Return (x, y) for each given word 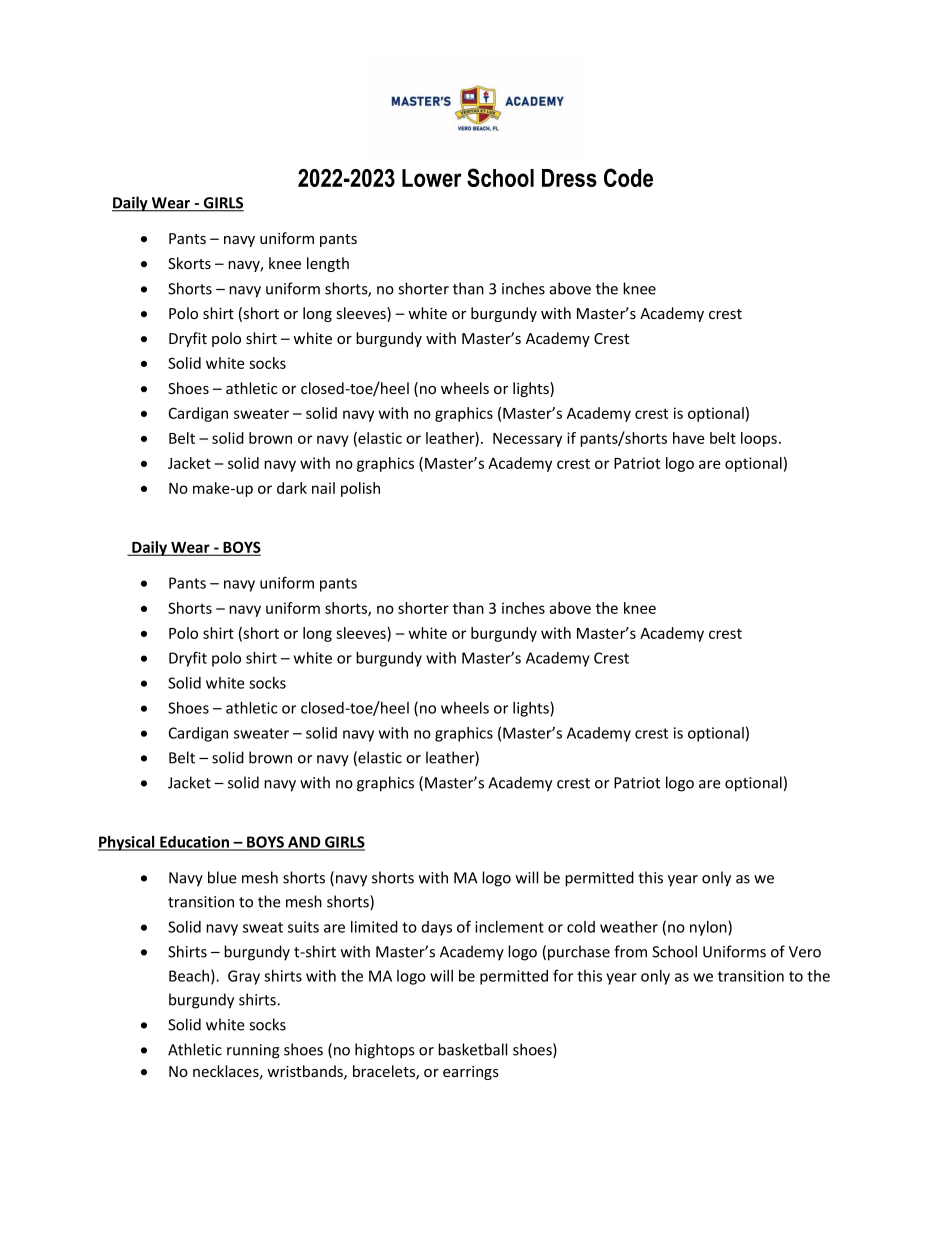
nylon (709, 928)
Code (628, 177)
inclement (509, 927)
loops (759, 439)
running (253, 1051)
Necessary (527, 440)
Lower (432, 178)
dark (292, 488)
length (328, 264)
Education (195, 843)
